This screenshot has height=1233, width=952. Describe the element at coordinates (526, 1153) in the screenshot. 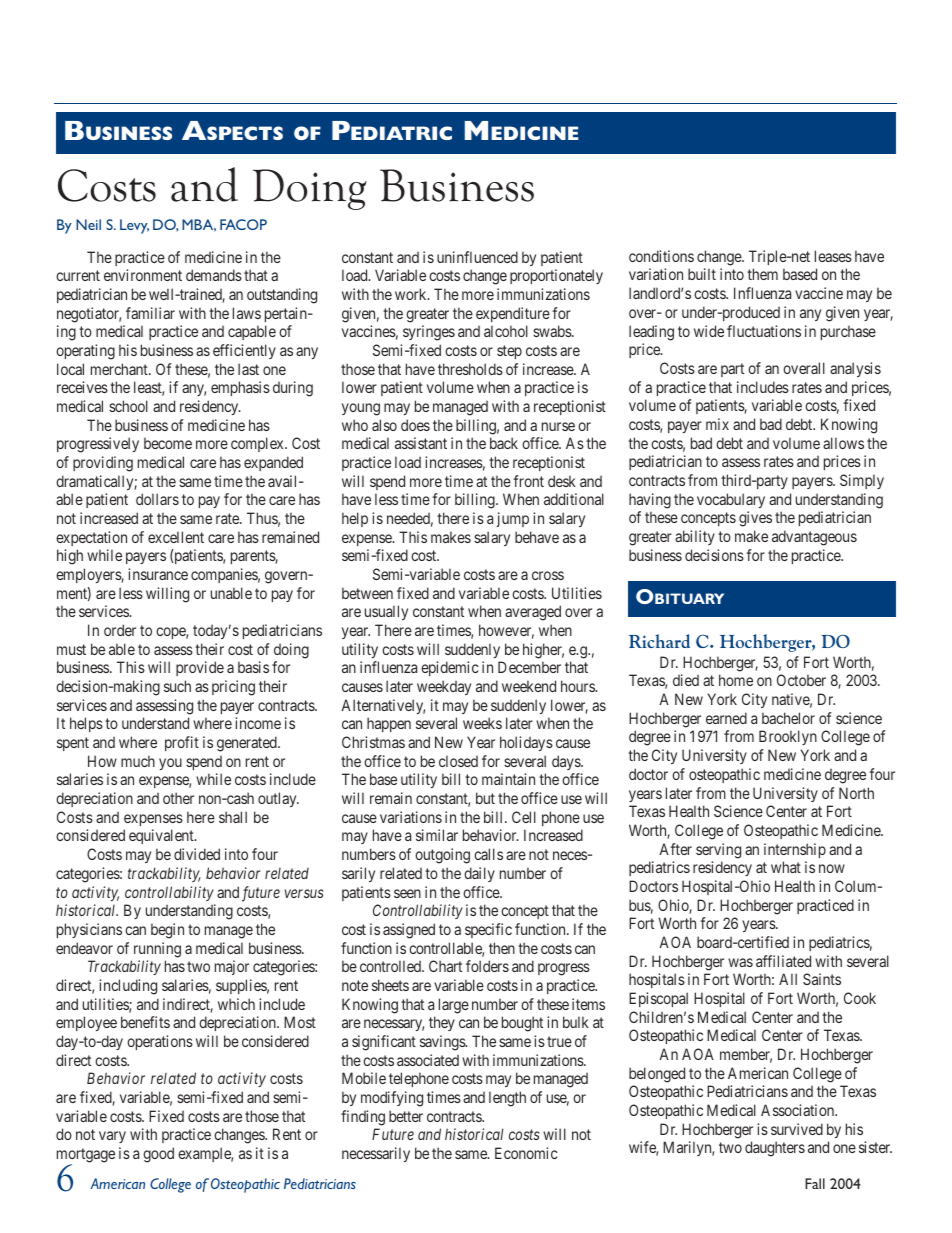

I see `Economic` at that location.
